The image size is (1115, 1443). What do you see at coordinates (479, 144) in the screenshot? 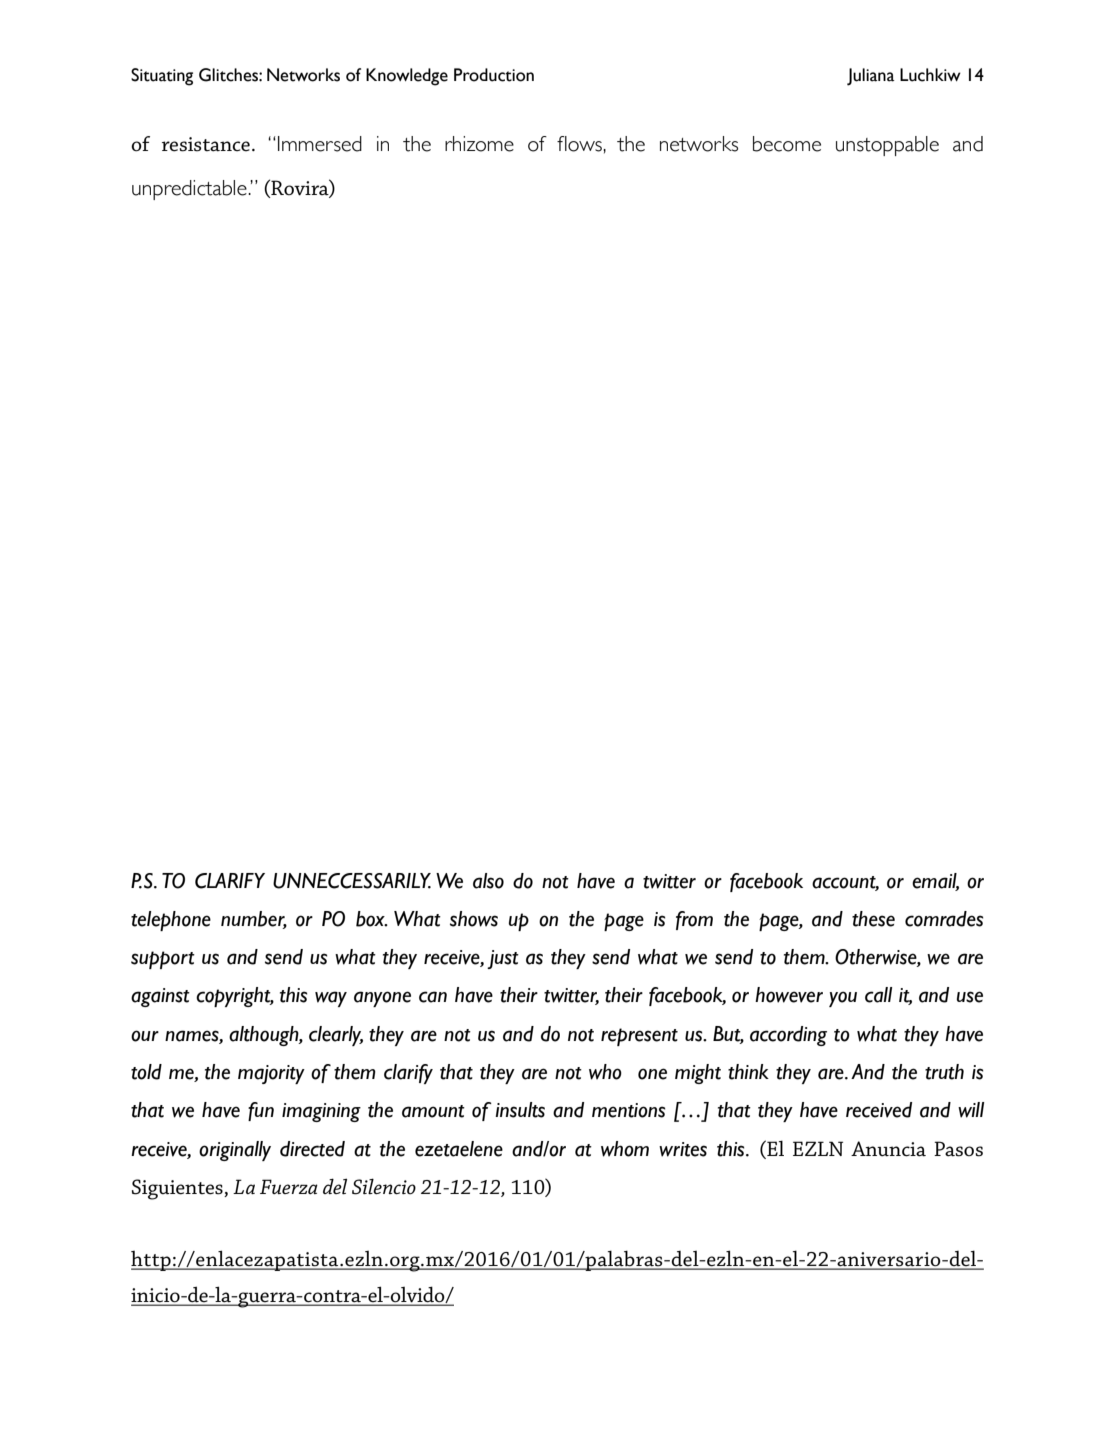
I see `rhizome` at bounding box center [479, 144].
